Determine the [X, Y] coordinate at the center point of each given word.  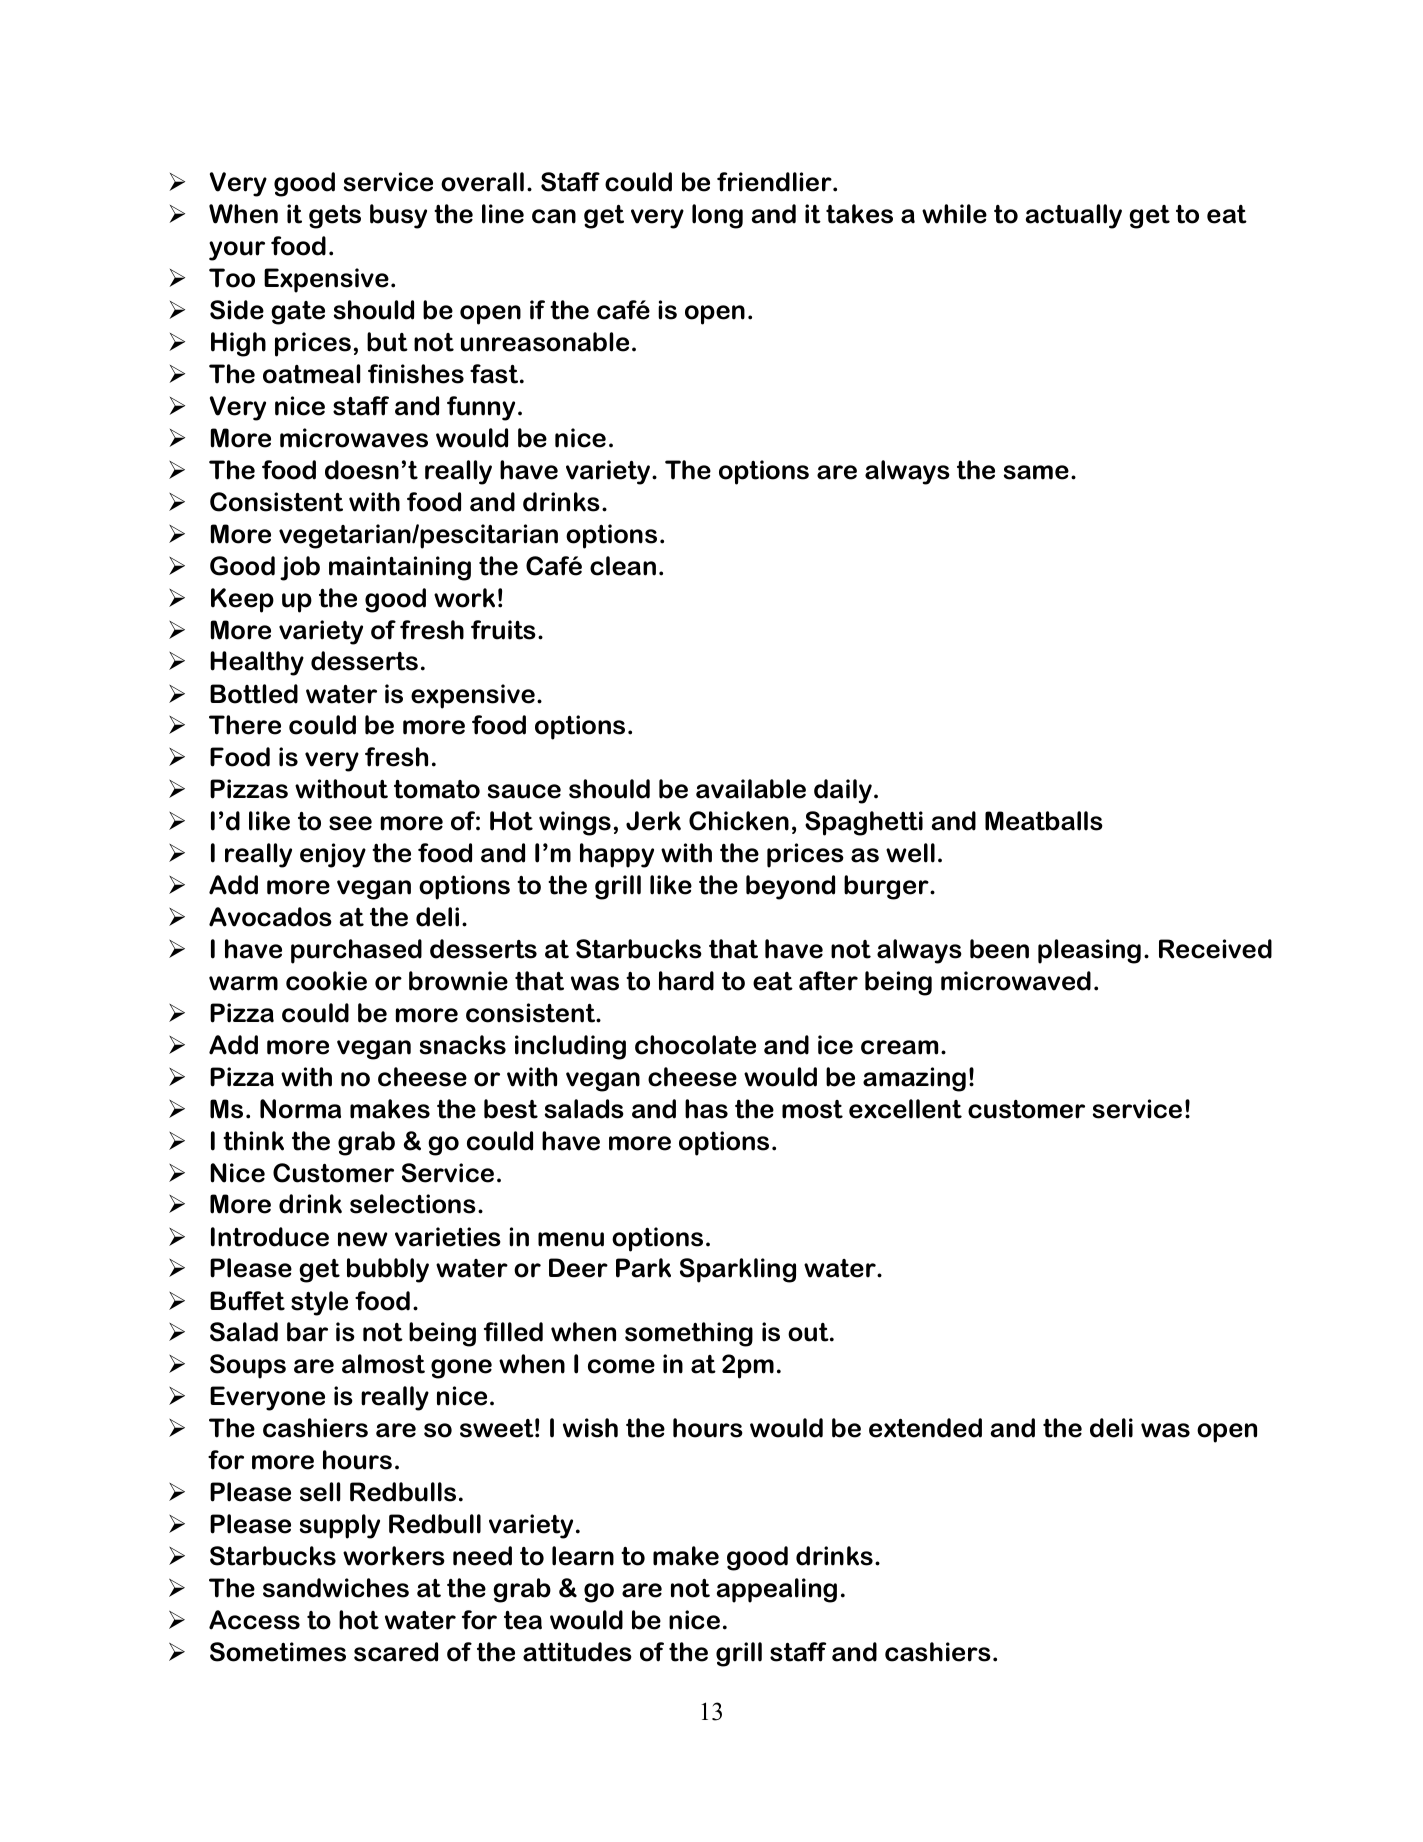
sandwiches [336, 1588]
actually [1074, 216]
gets [335, 217]
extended [925, 1428]
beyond [790, 887]
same [1036, 472]
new [362, 1239]
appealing [777, 1590]
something [689, 1334]
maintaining [400, 568]
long [717, 216]
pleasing [1089, 951]
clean [623, 566]
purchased [356, 951]
